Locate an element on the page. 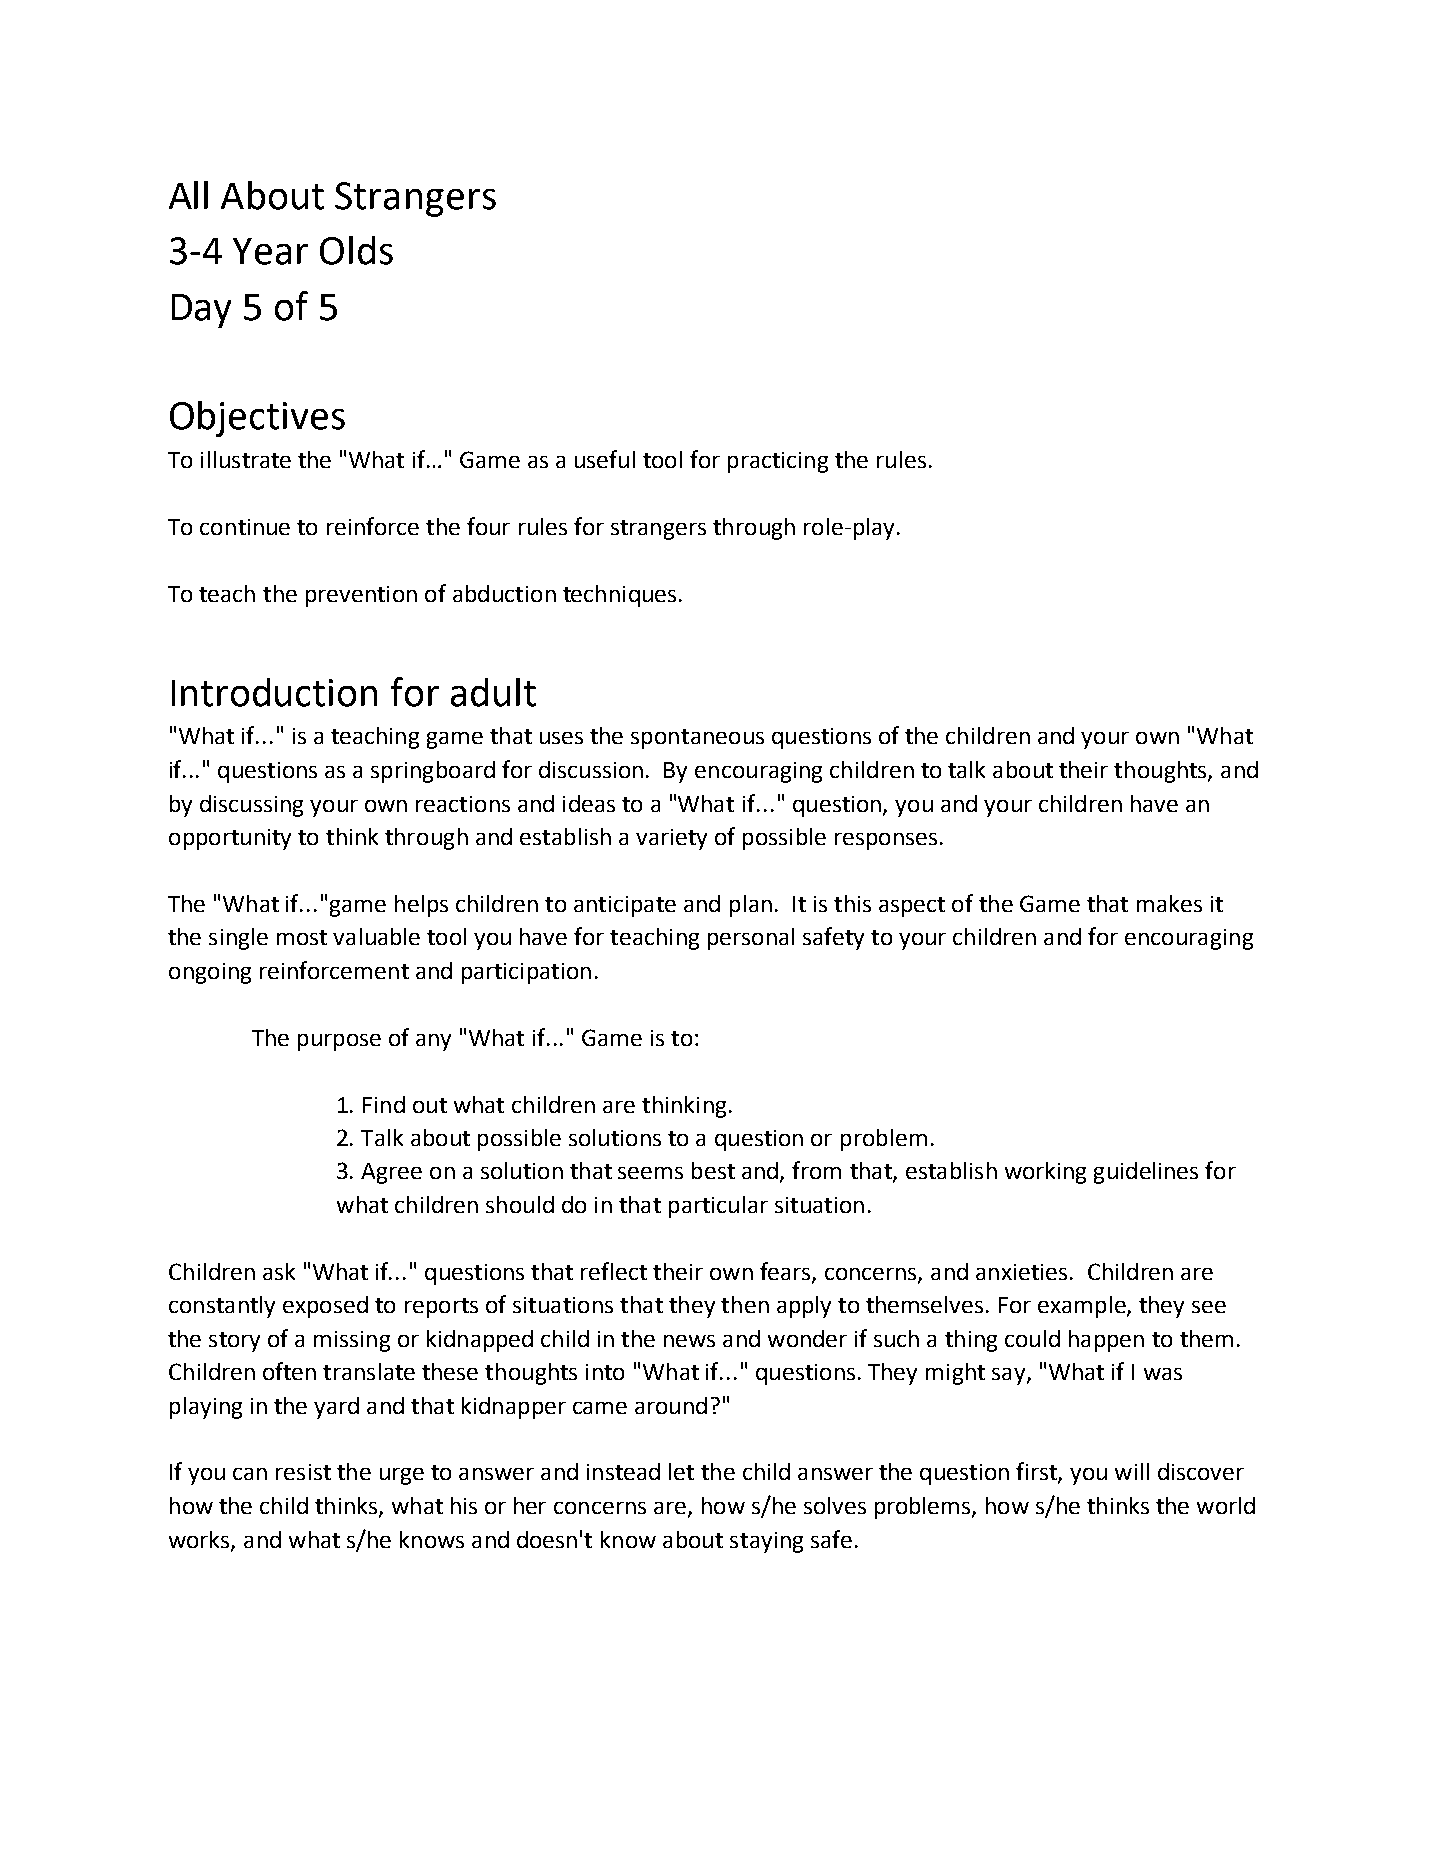  opportunity is located at coordinates (230, 839).
